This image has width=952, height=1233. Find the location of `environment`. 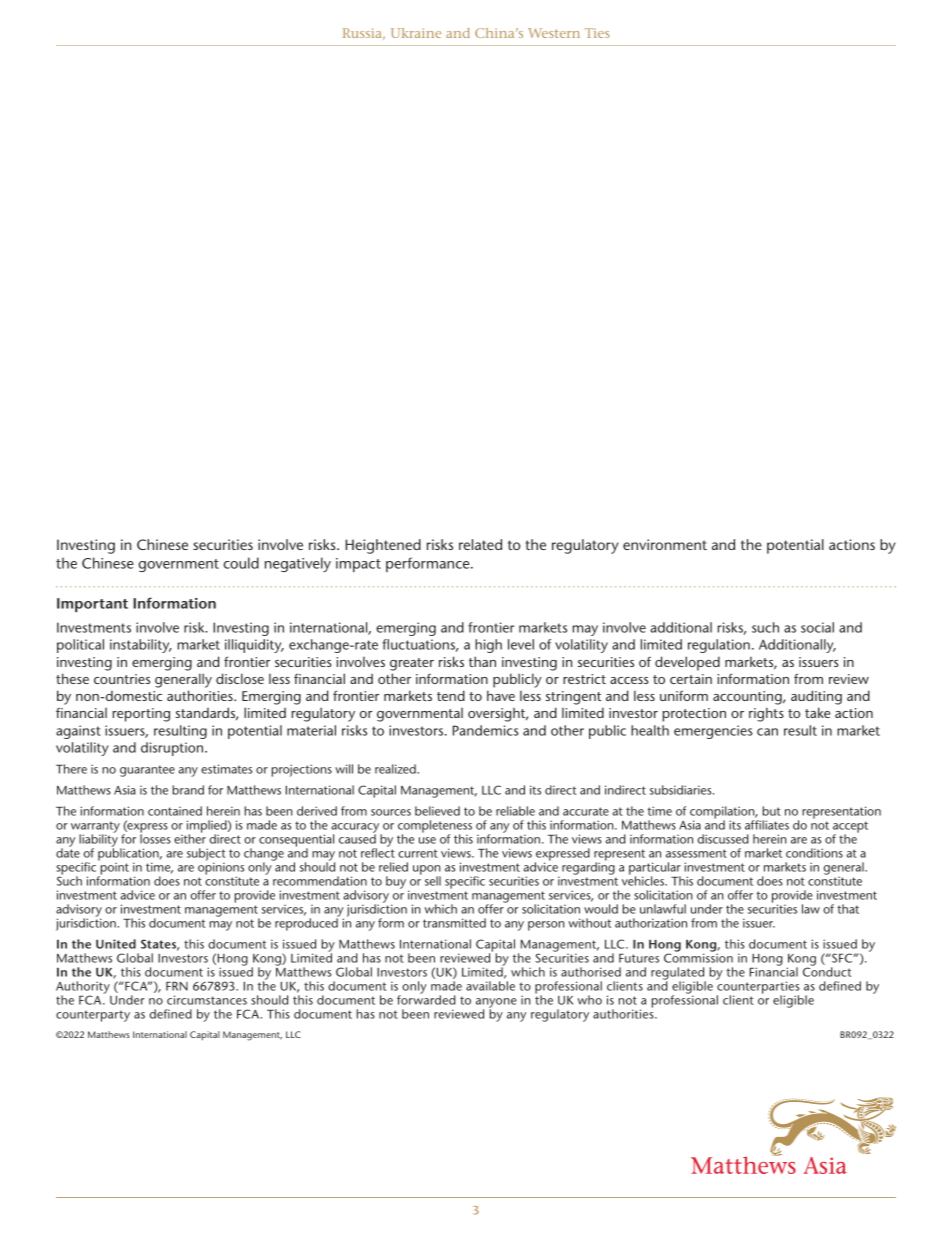

environment is located at coordinates (665, 544).
